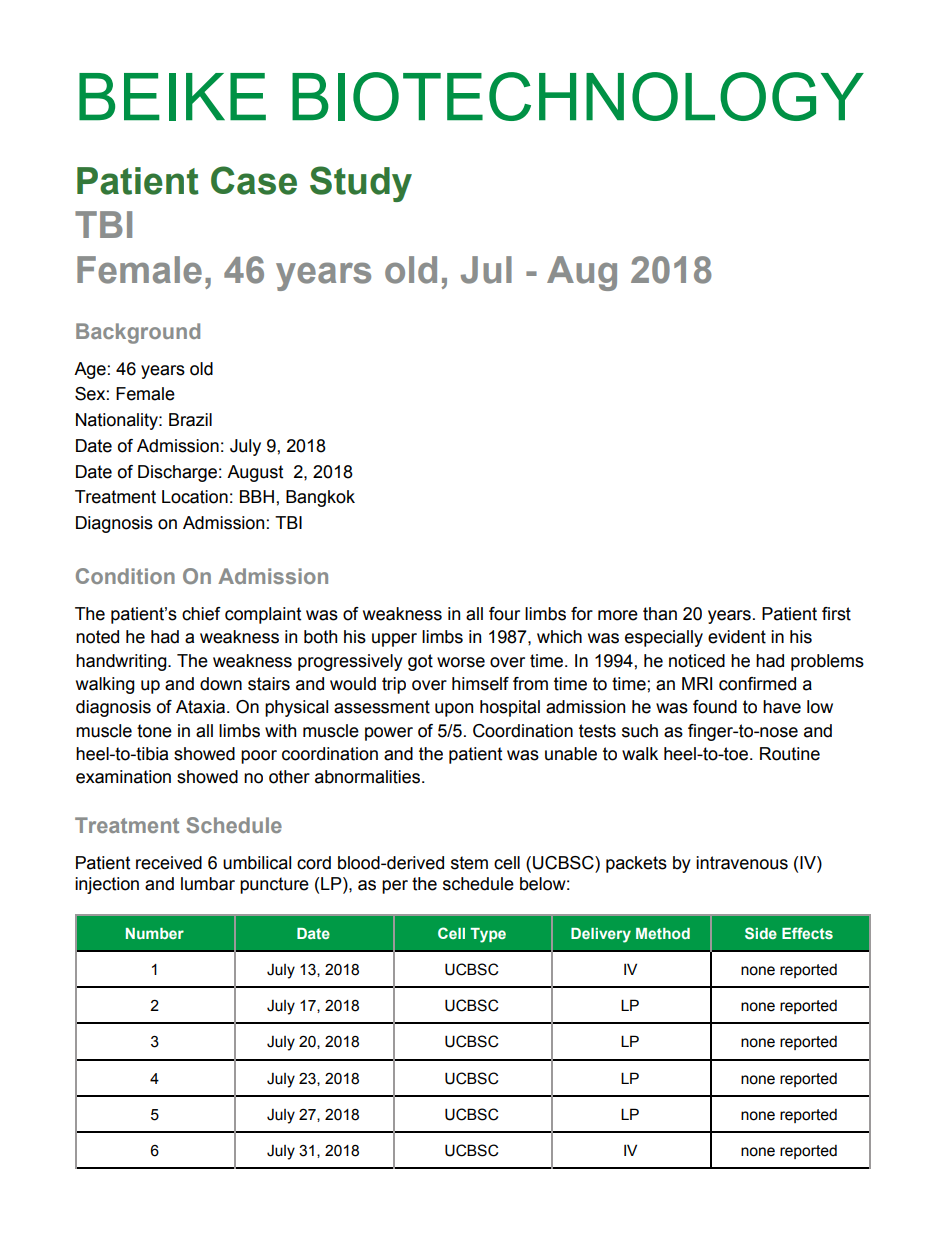 The height and width of the screenshot is (1233, 952). I want to click on BIOTECHNOLOGY, so click(578, 96).
